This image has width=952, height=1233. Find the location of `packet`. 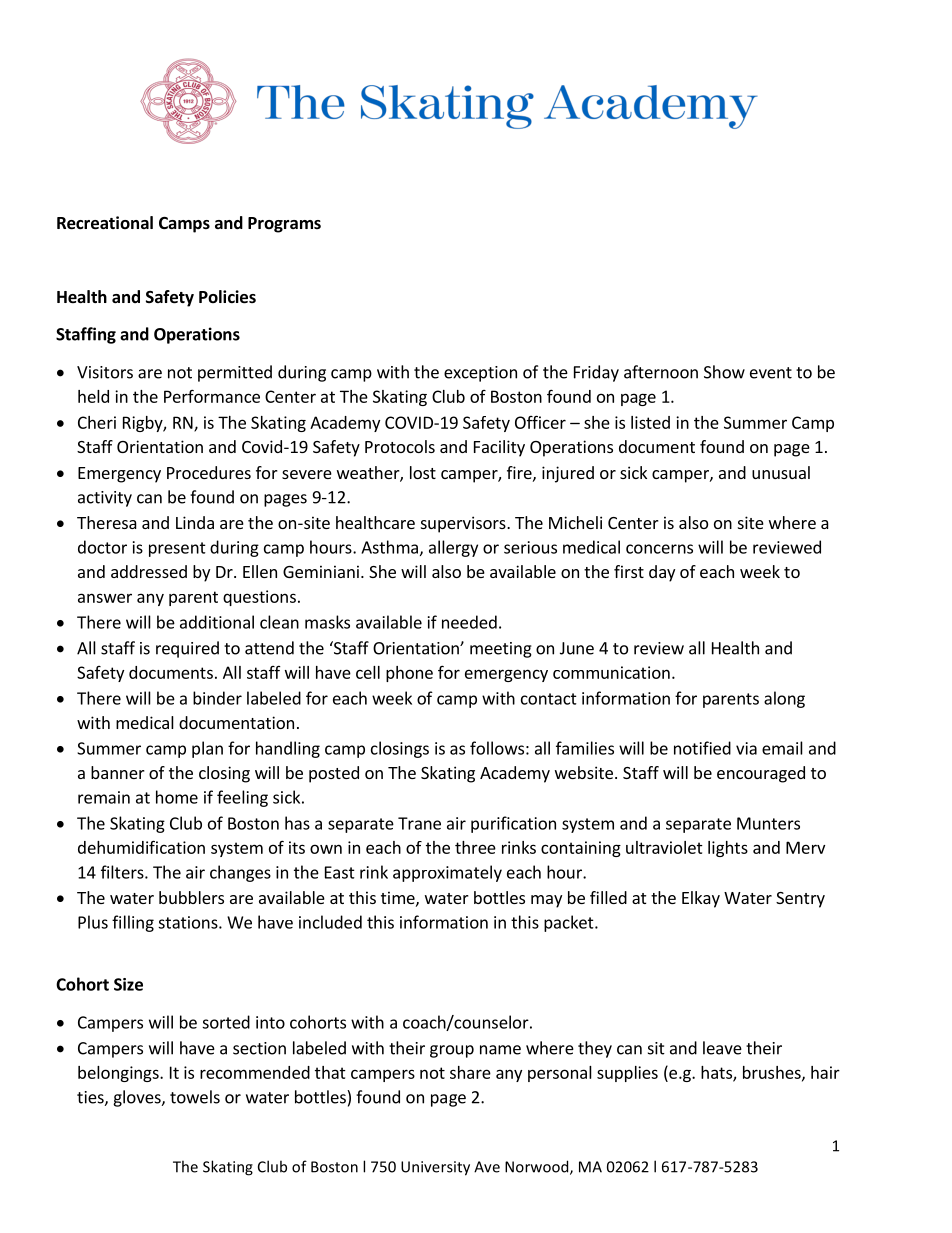

packet is located at coordinates (570, 923).
